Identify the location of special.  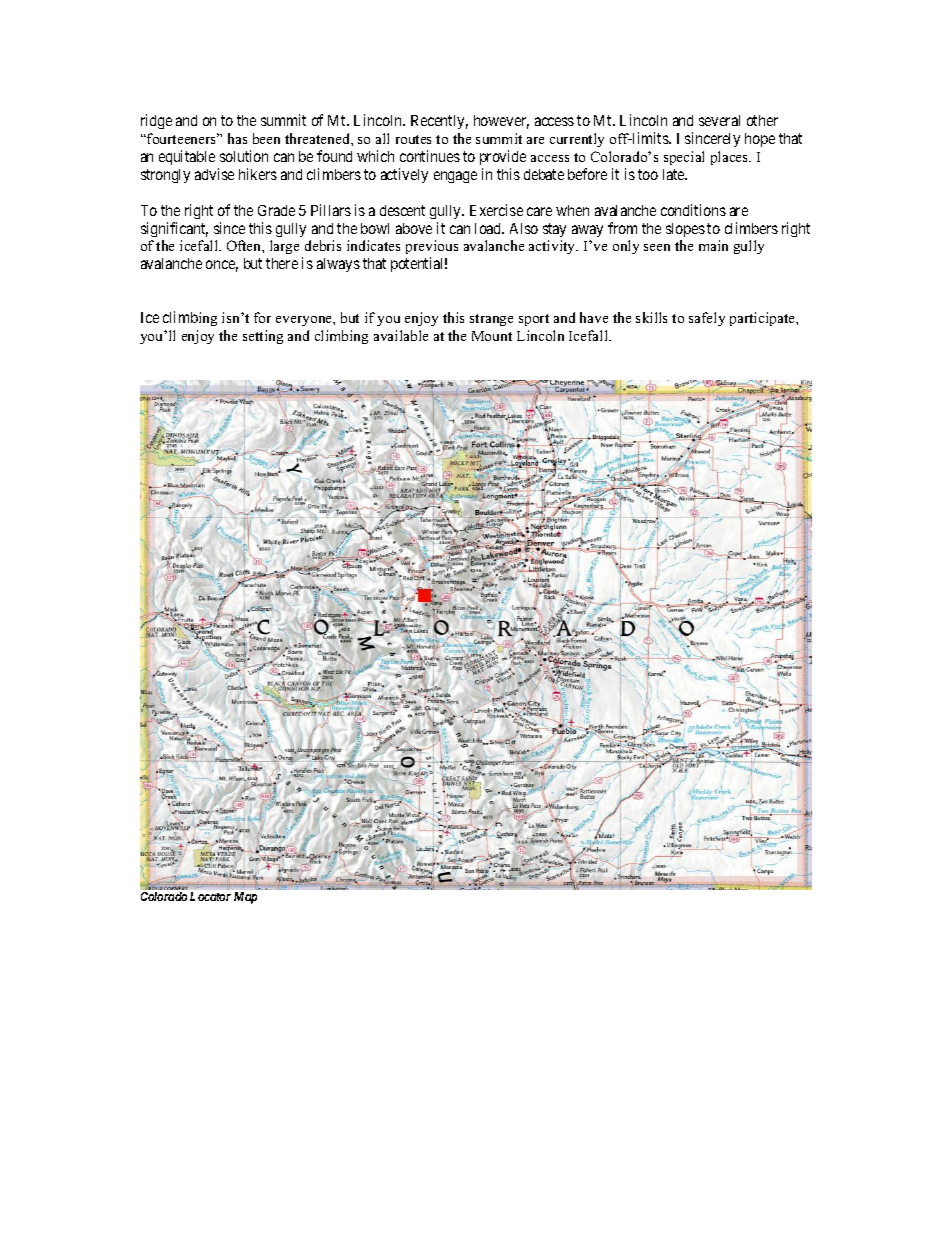
(684, 158).
